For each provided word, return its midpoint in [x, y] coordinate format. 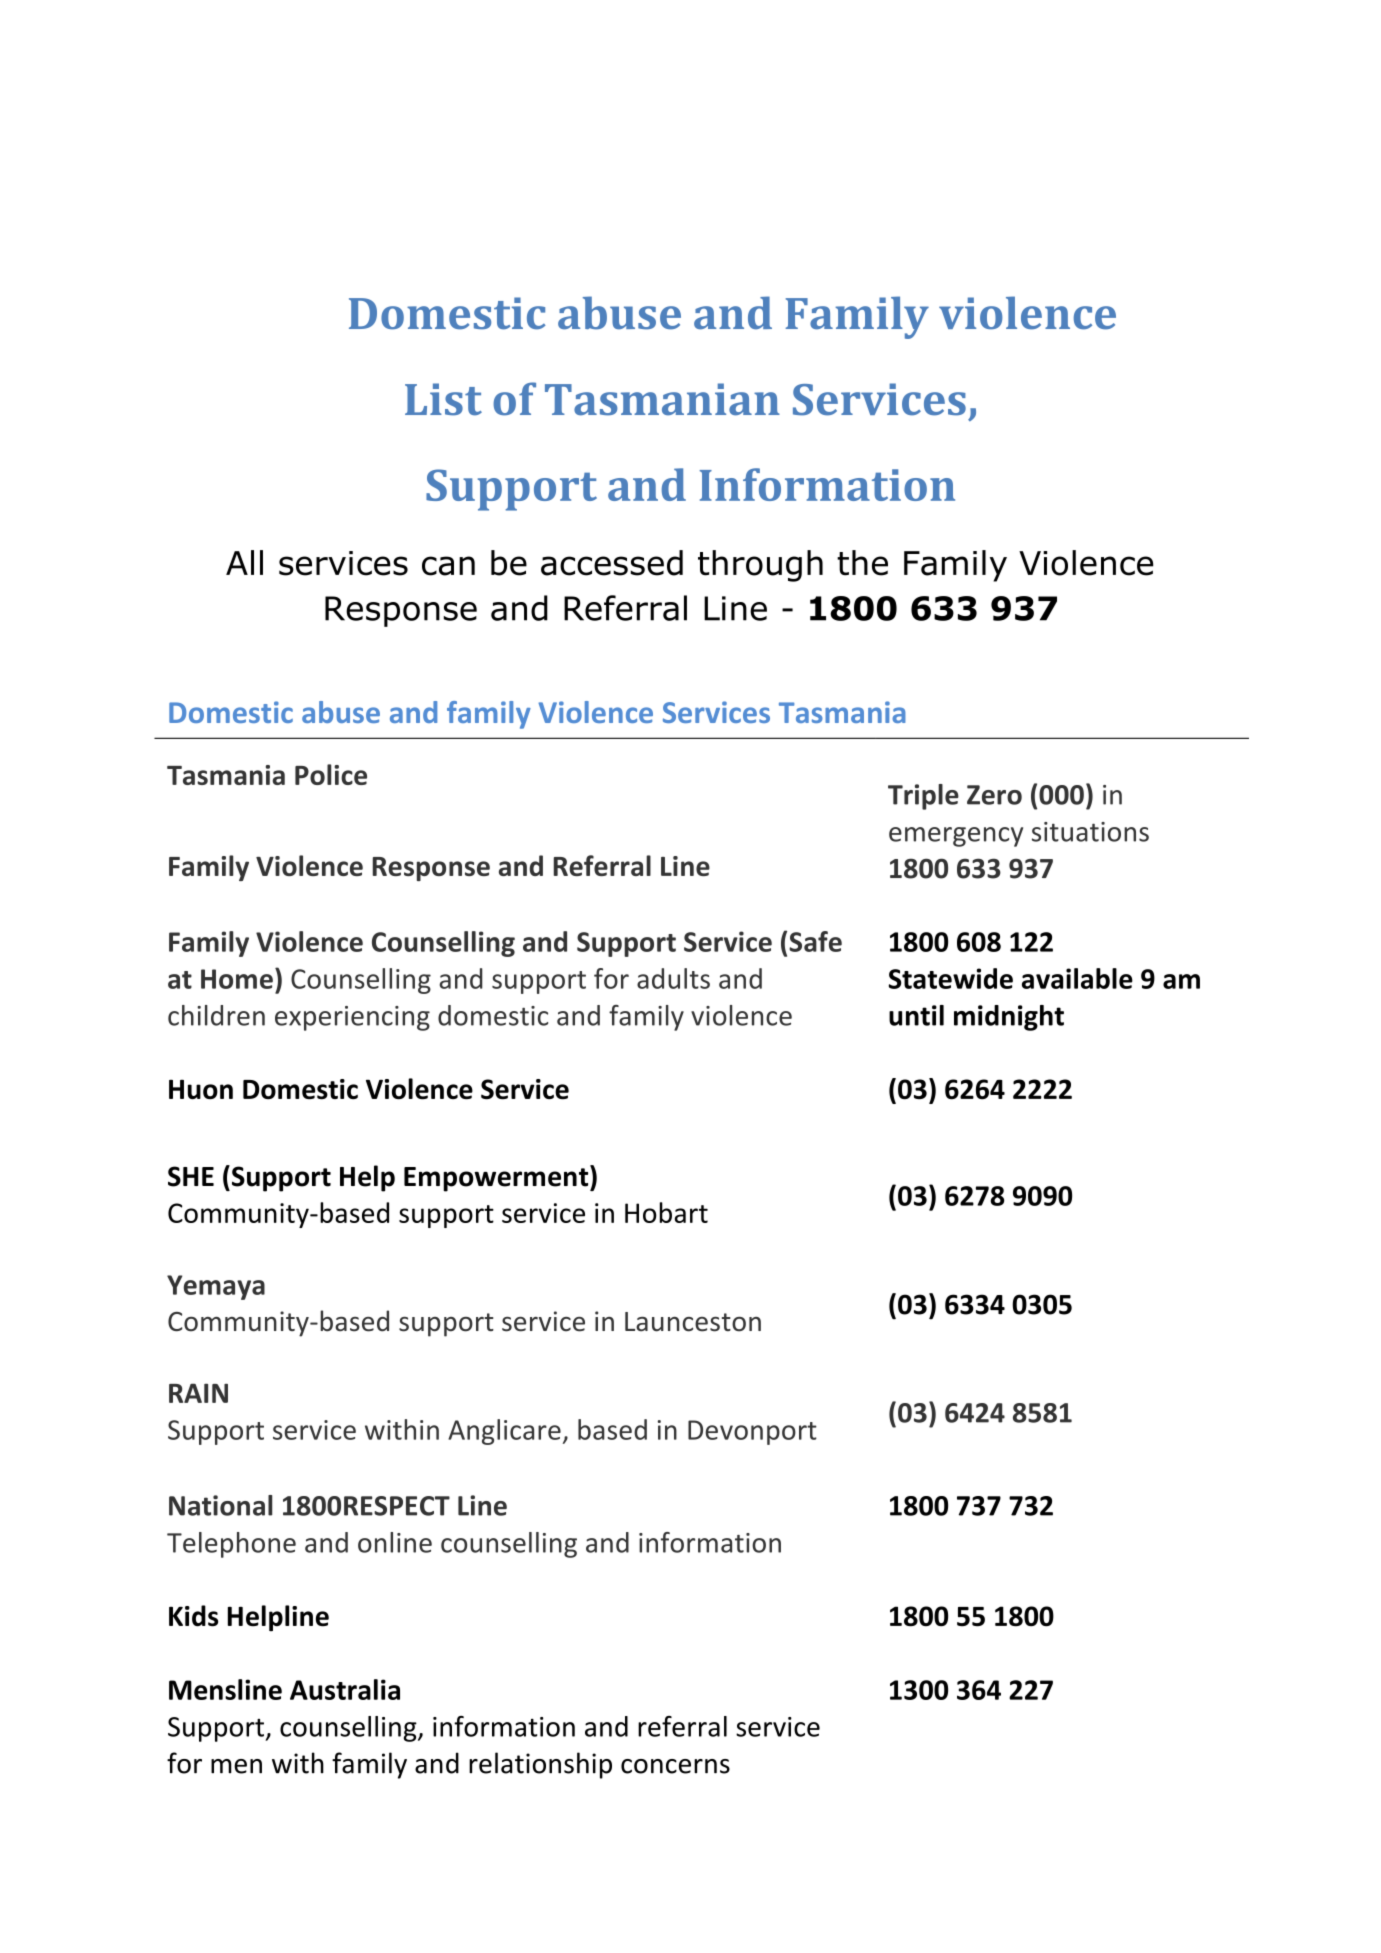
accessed [612, 563]
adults [673, 978]
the [862, 563]
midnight [1009, 1018]
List [443, 399]
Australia [345, 1689]
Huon [201, 1089]
